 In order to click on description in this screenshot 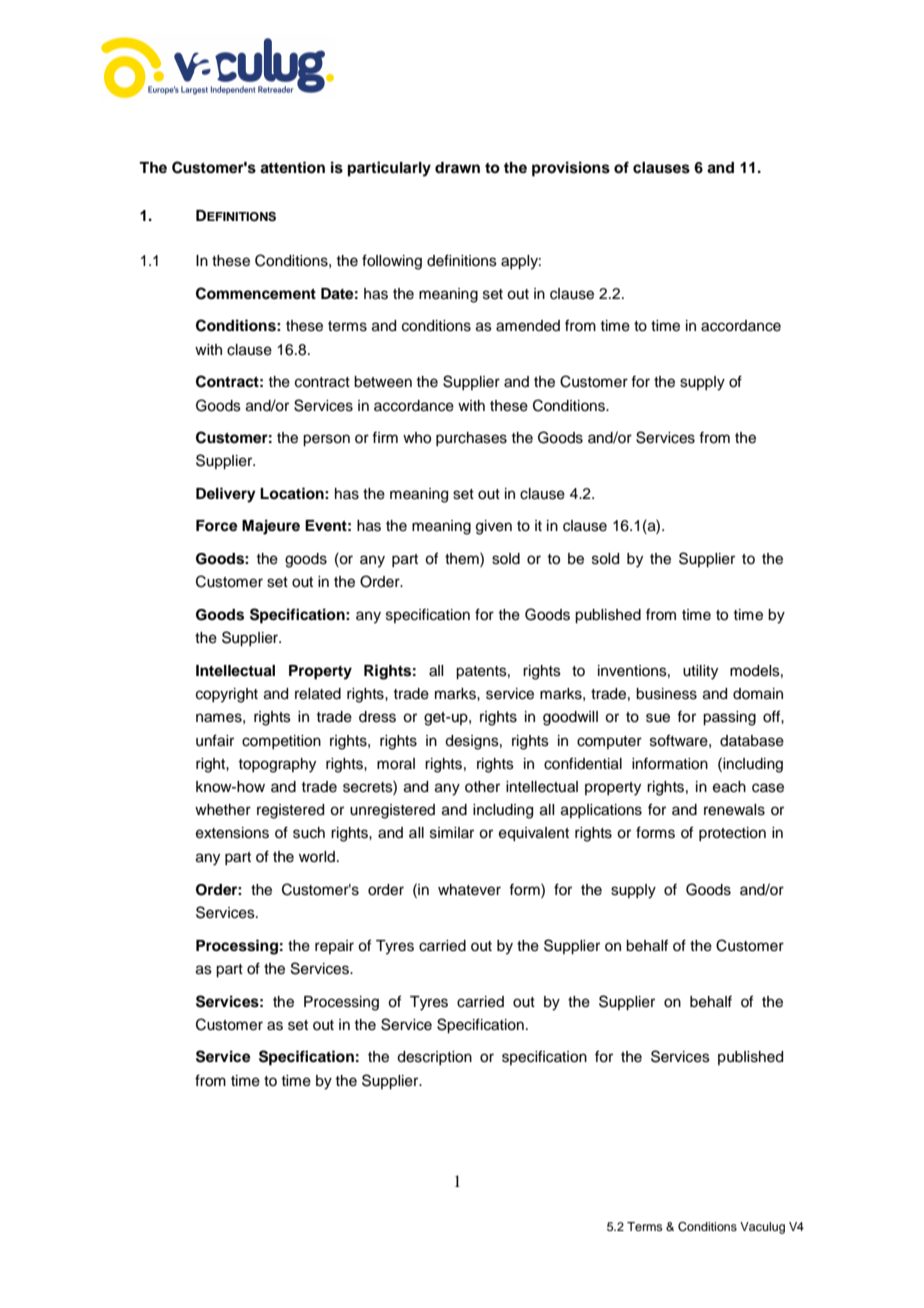, I will do `click(434, 1058)`.
